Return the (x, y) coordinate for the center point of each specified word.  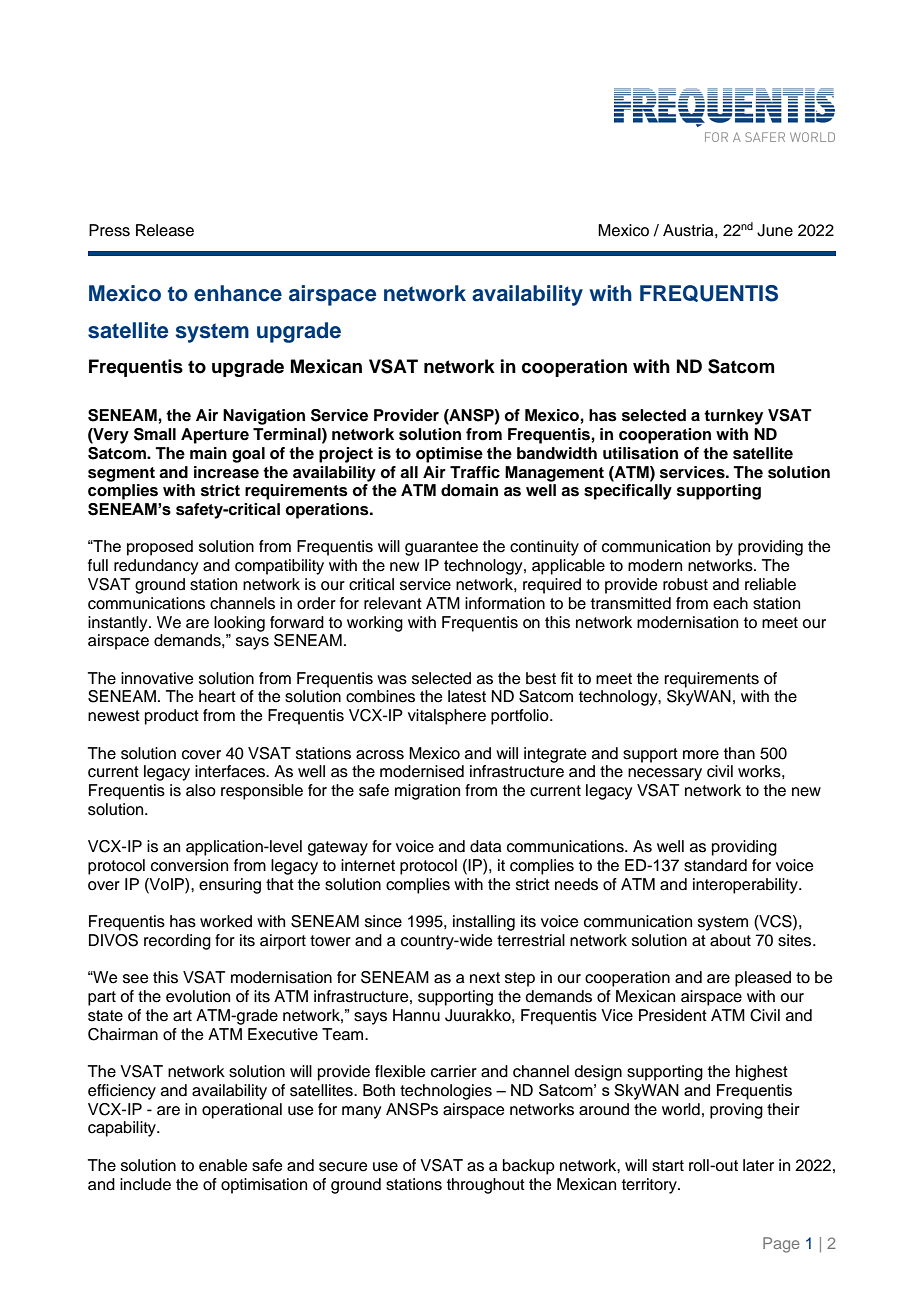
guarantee (441, 548)
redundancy (156, 567)
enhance (238, 293)
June (775, 230)
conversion (189, 865)
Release (165, 230)
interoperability (746, 886)
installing (484, 923)
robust (685, 584)
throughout (486, 1186)
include (145, 1184)
